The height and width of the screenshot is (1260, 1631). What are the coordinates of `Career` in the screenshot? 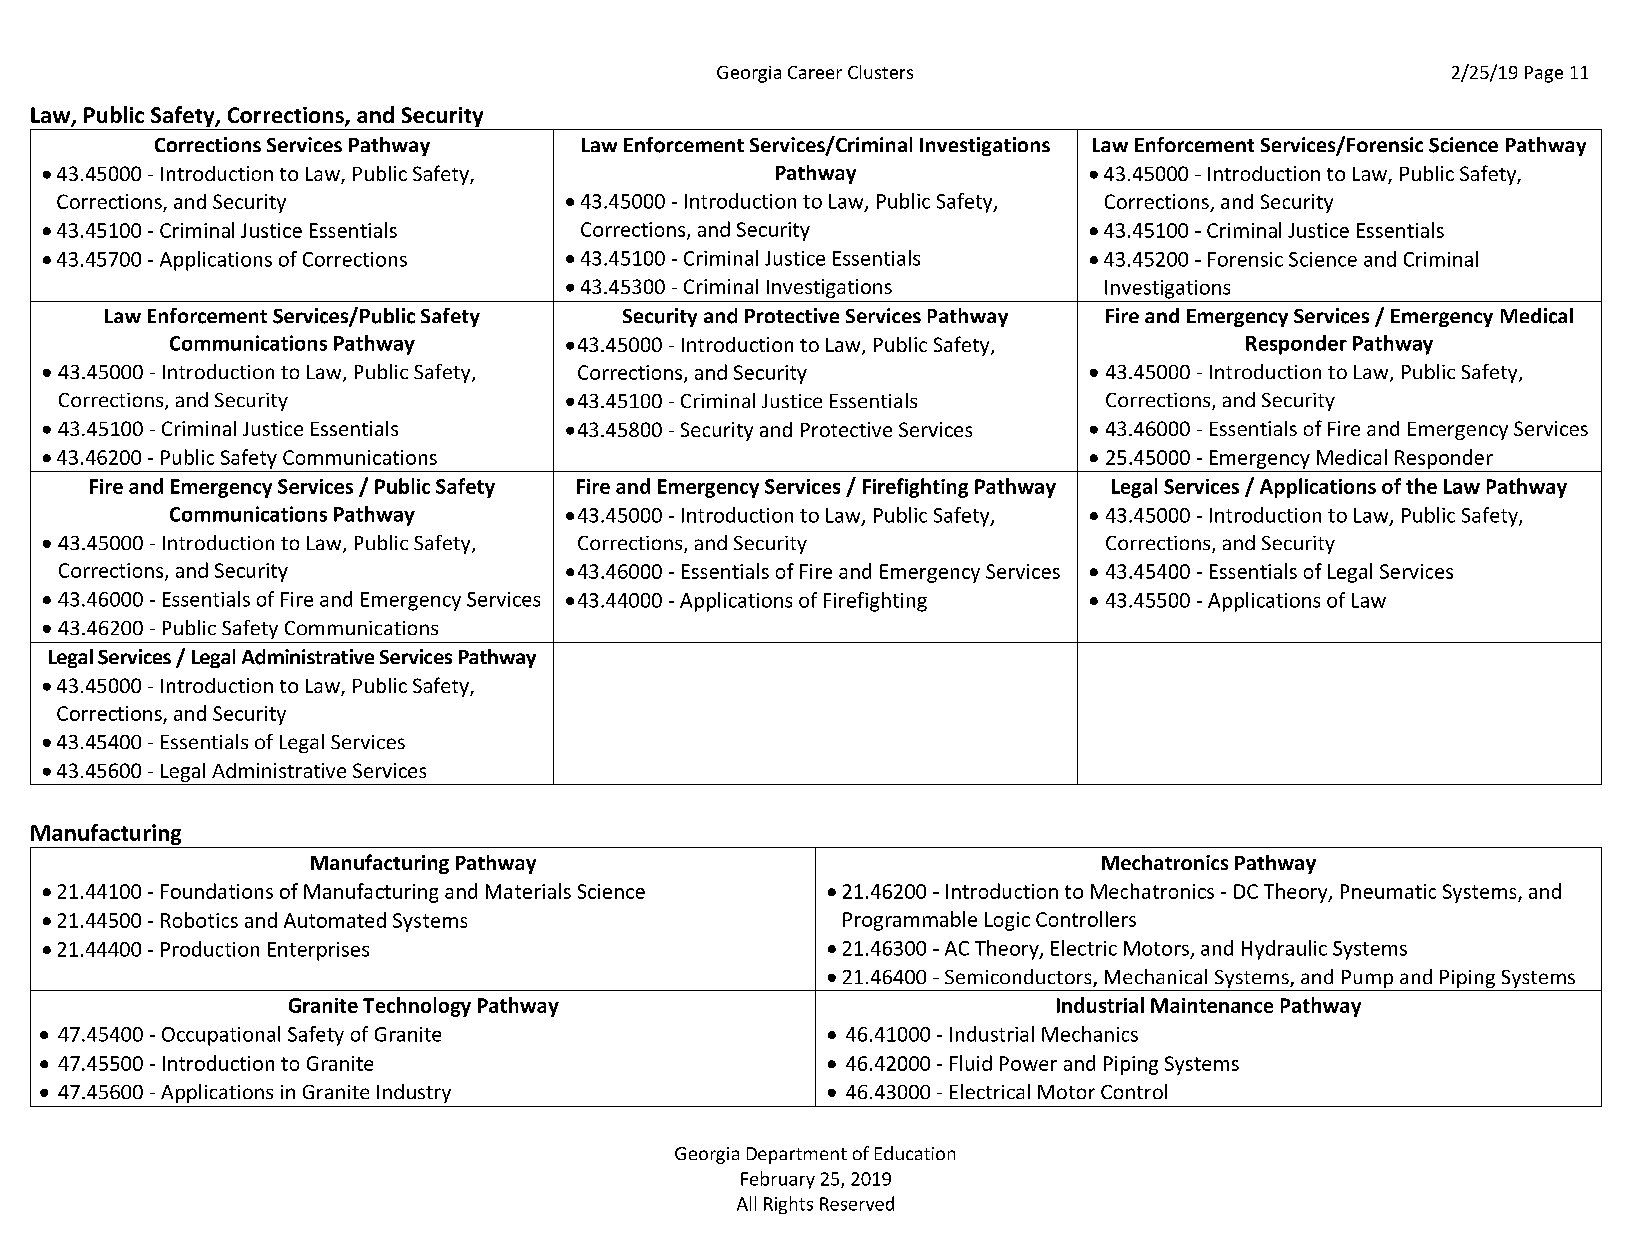 It's located at (815, 72).
